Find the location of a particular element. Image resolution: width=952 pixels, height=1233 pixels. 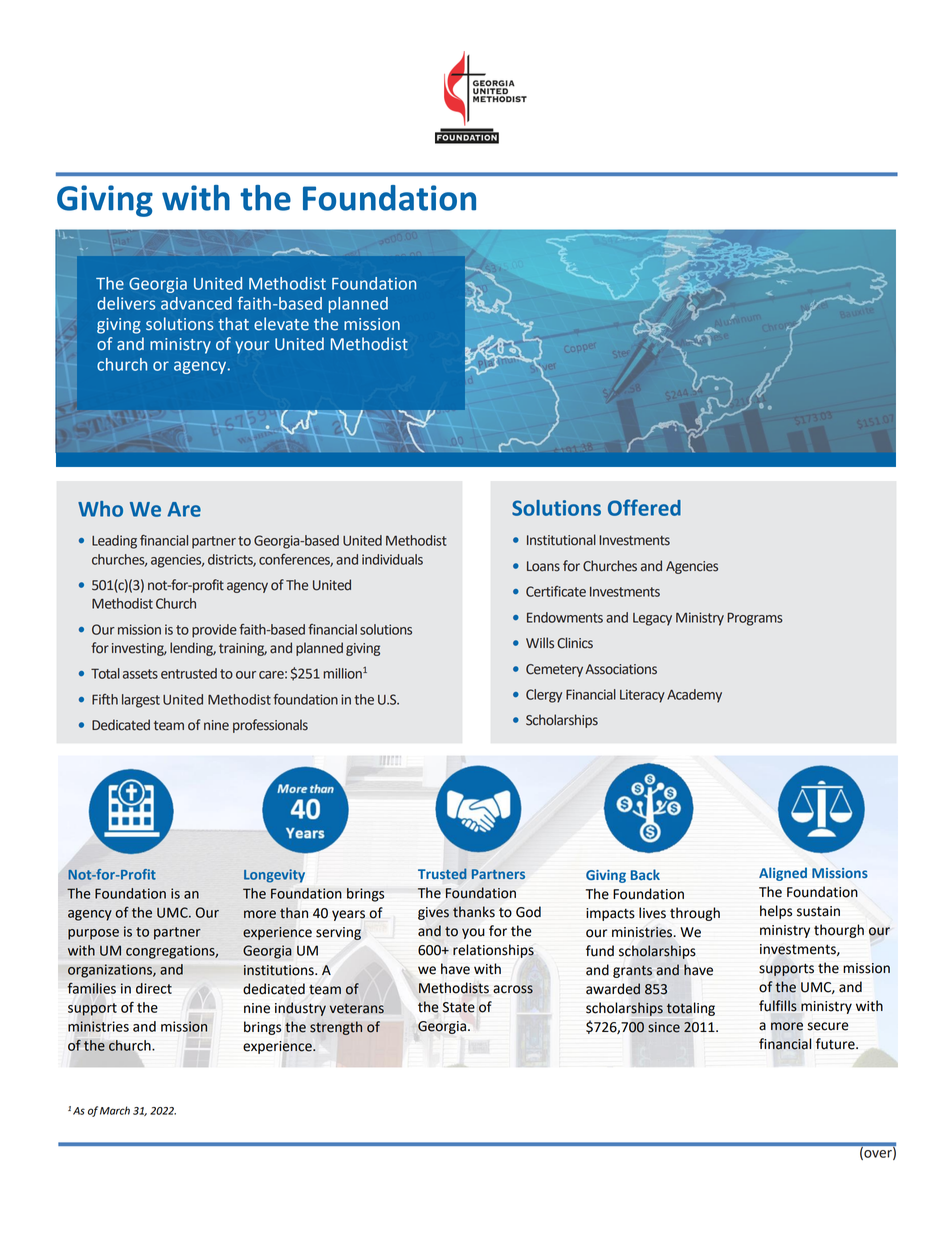

Offered is located at coordinates (644, 507).
